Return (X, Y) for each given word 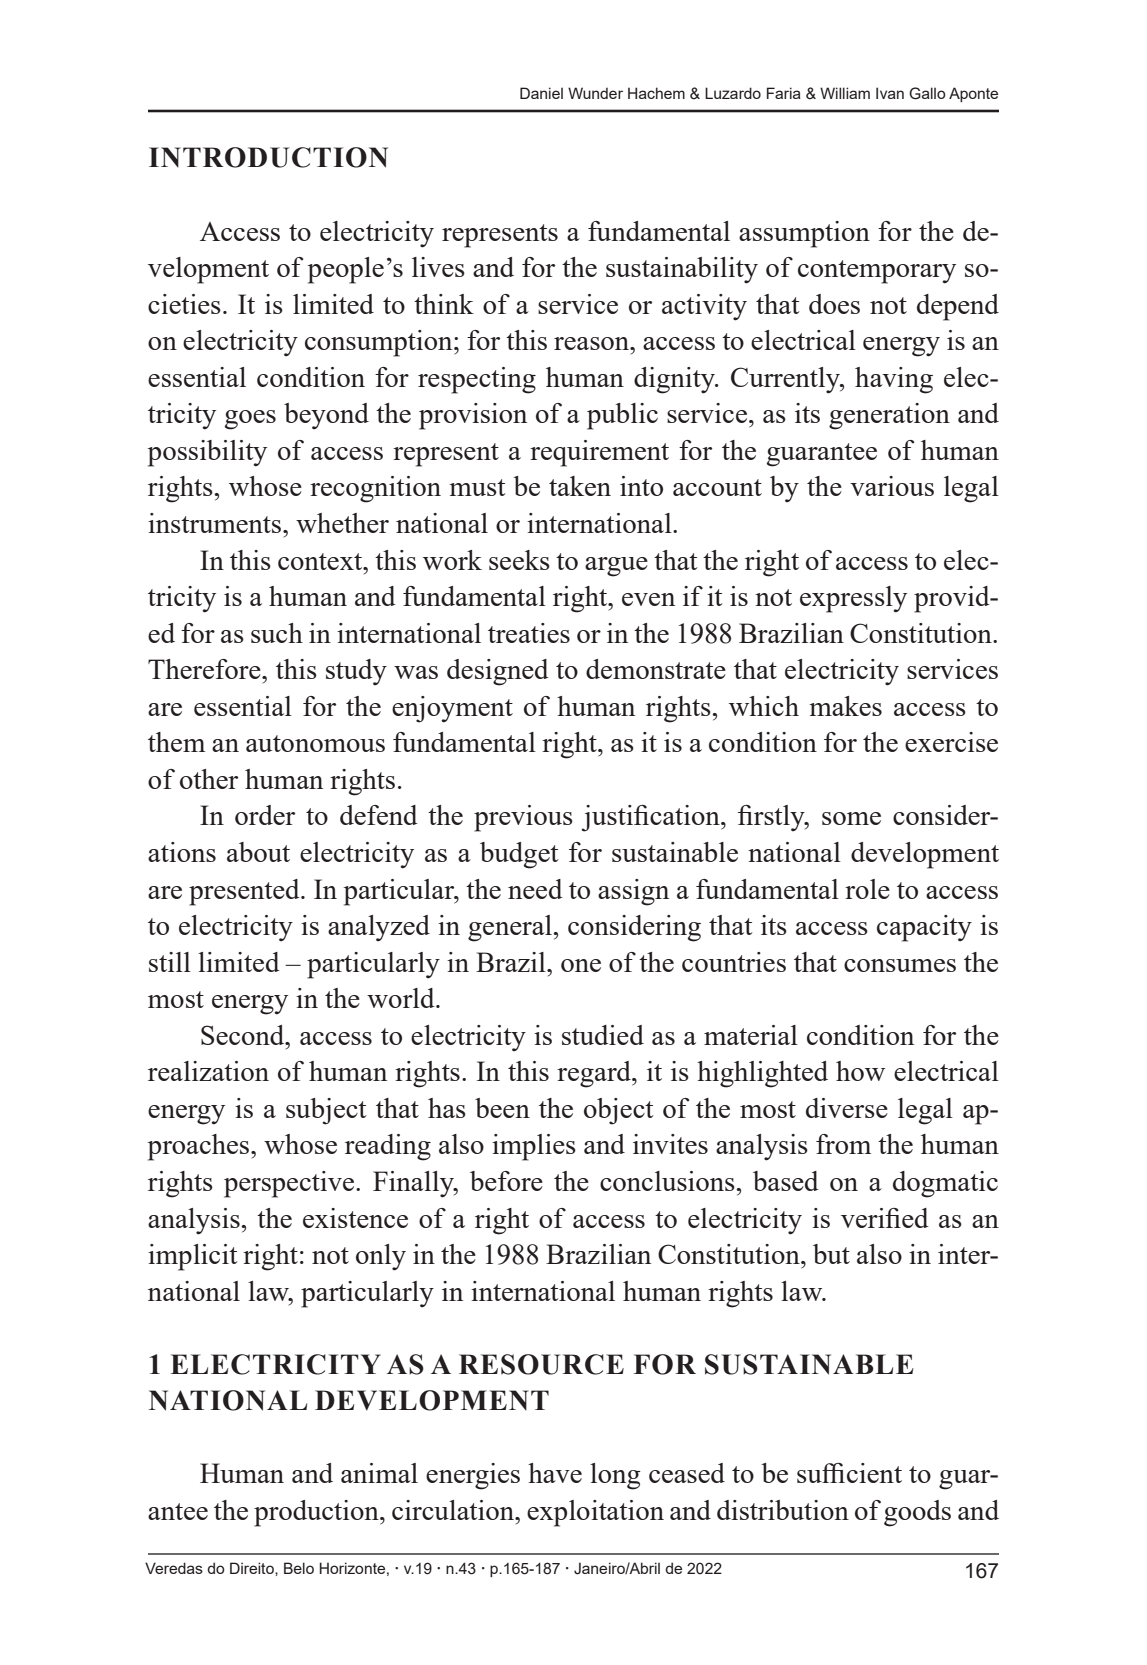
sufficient (849, 1473)
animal (379, 1473)
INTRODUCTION (268, 157)
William (845, 93)
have (555, 1473)
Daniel (541, 93)
